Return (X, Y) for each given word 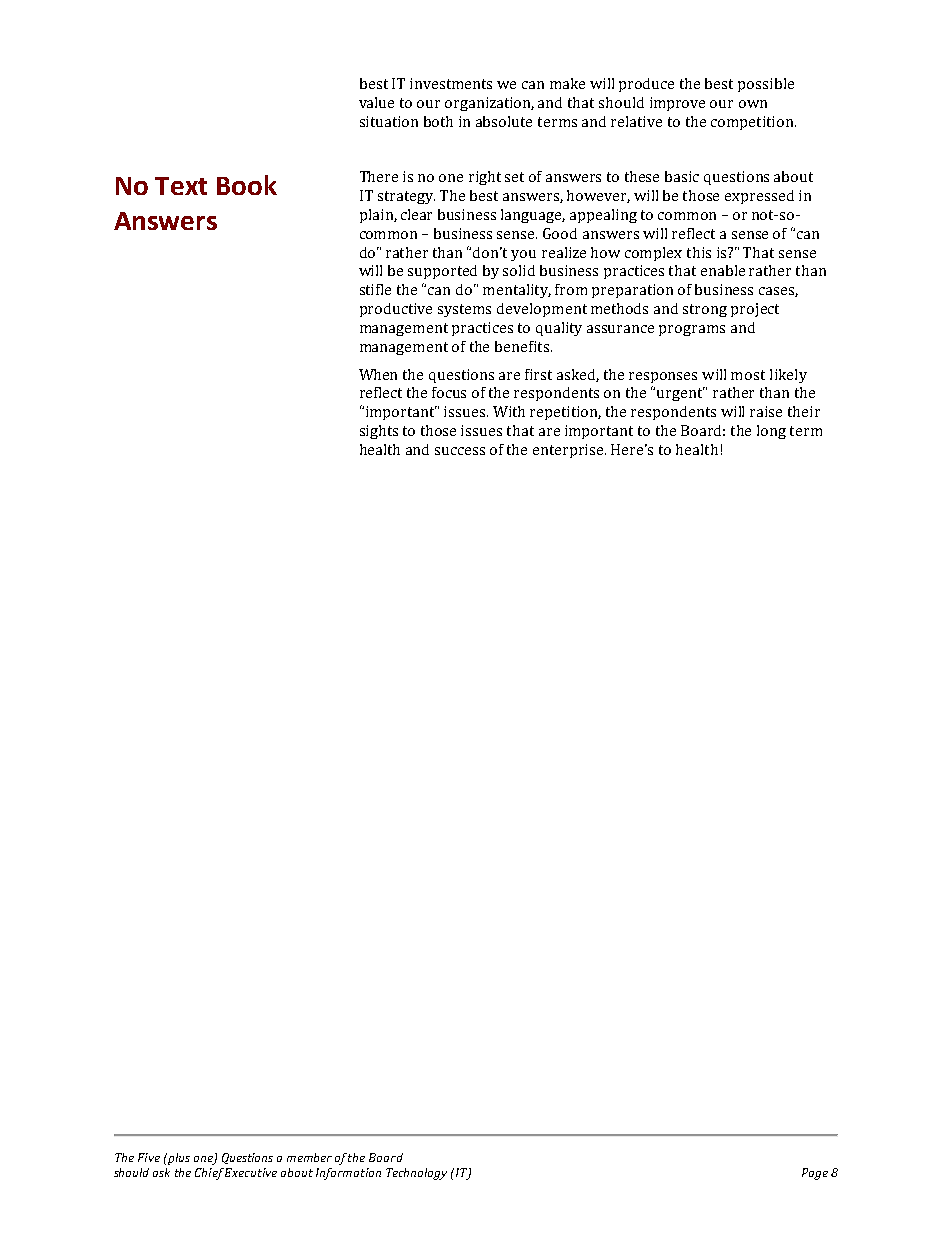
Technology (416, 1174)
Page (815, 1174)
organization (489, 104)
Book (247, 185)
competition (752, 123)
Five (149, 1157)
